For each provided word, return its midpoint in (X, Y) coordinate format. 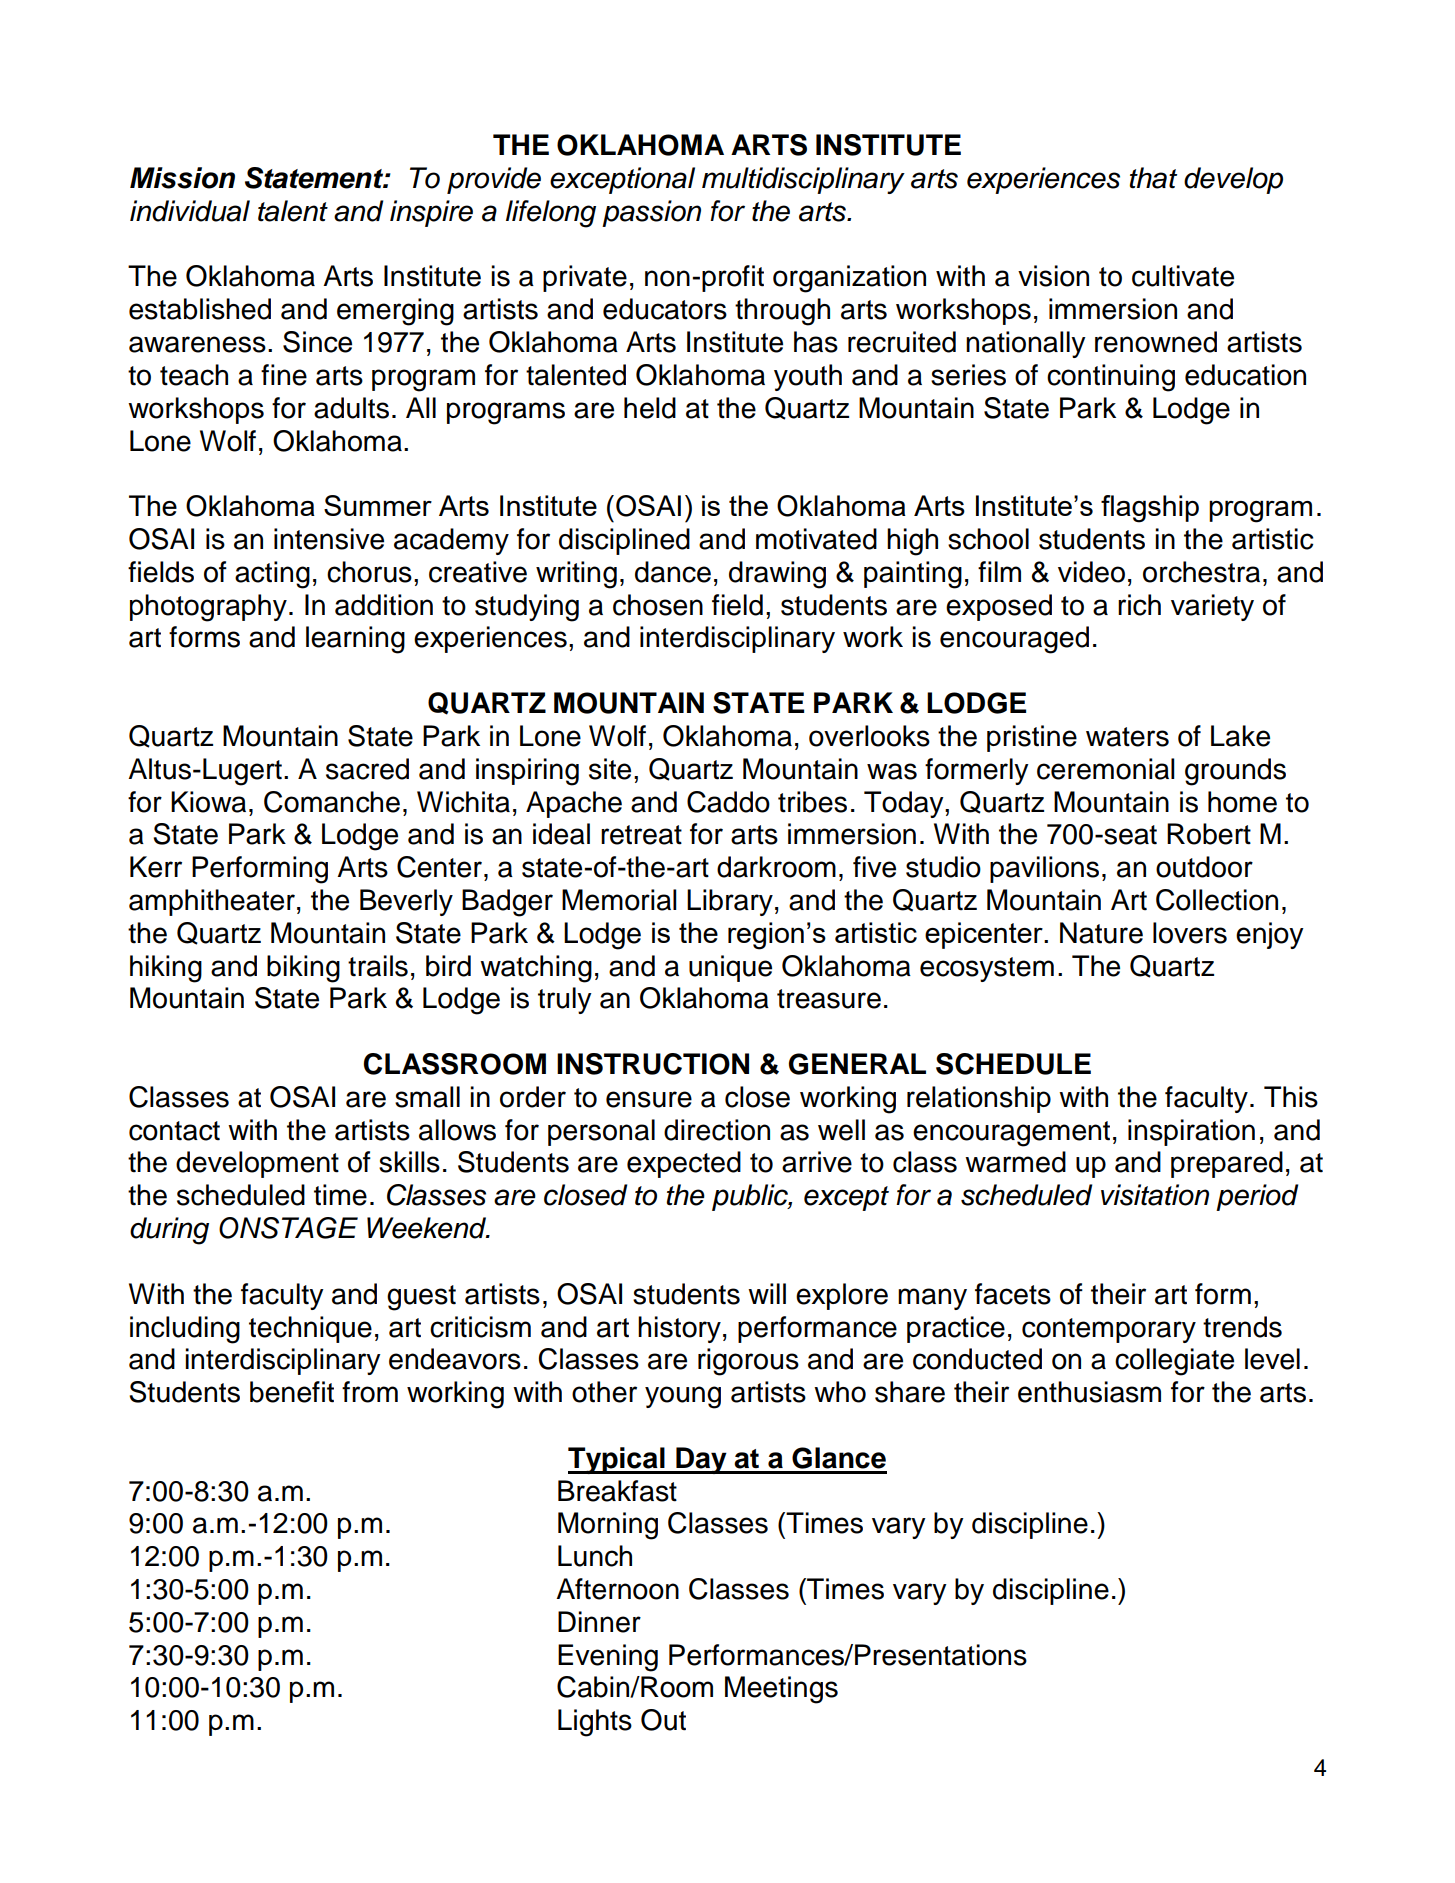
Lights (595, 1723)
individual (190, 211)
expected (684, 1164)
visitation (1155, 1195)
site (610, 769)
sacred (367, 769)
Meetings (781, 1690)
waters (1127, 737)
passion (651, 213)
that (1153, 178)
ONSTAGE (288, 1228)
